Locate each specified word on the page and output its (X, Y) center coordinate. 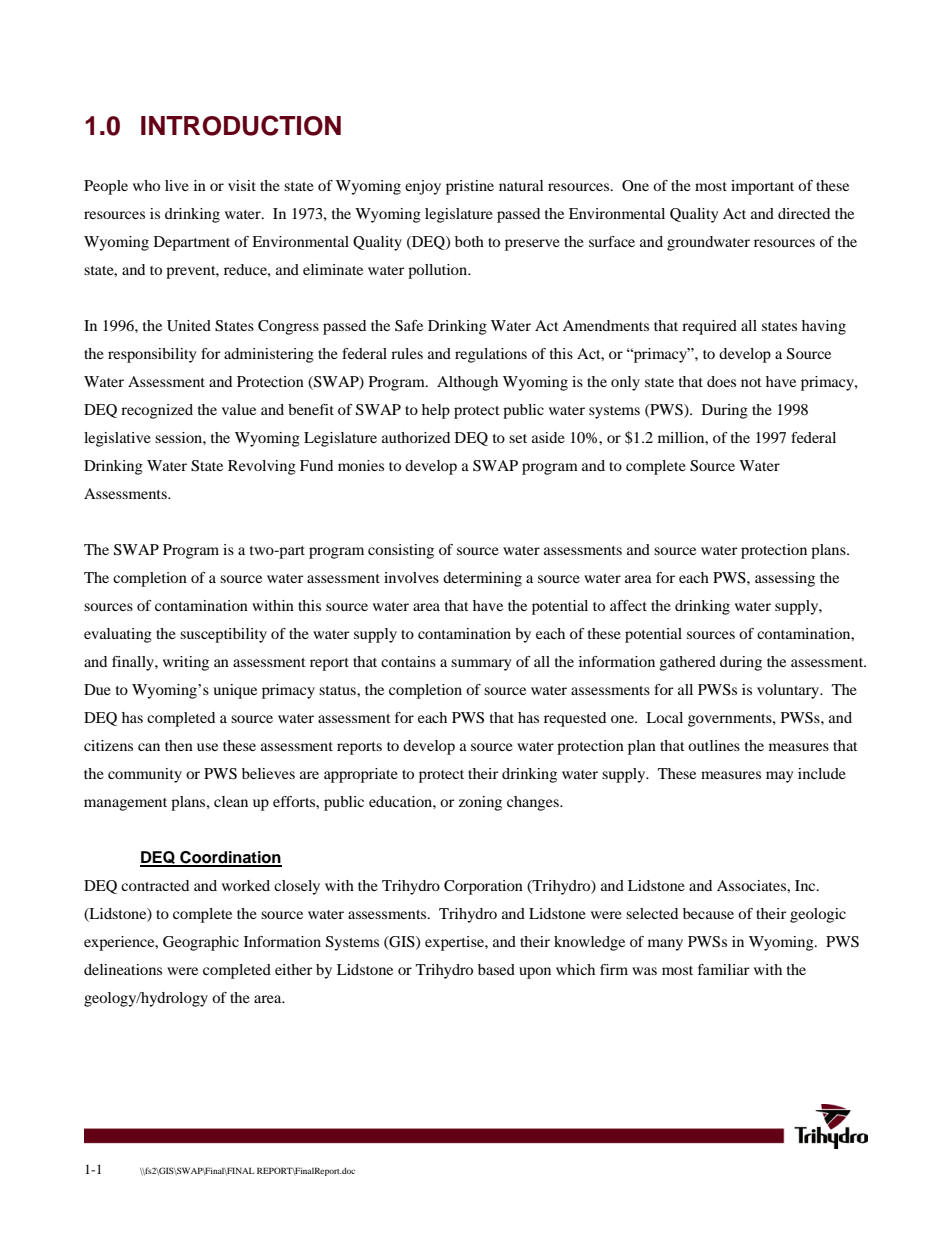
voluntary (789, 691)
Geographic (201, 943)
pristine (470, 187)
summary (481, 665)
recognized (157, 411)
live (177, 185)
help (436, 411)
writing (186, 663)
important (762, 187)
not (751, 382)
